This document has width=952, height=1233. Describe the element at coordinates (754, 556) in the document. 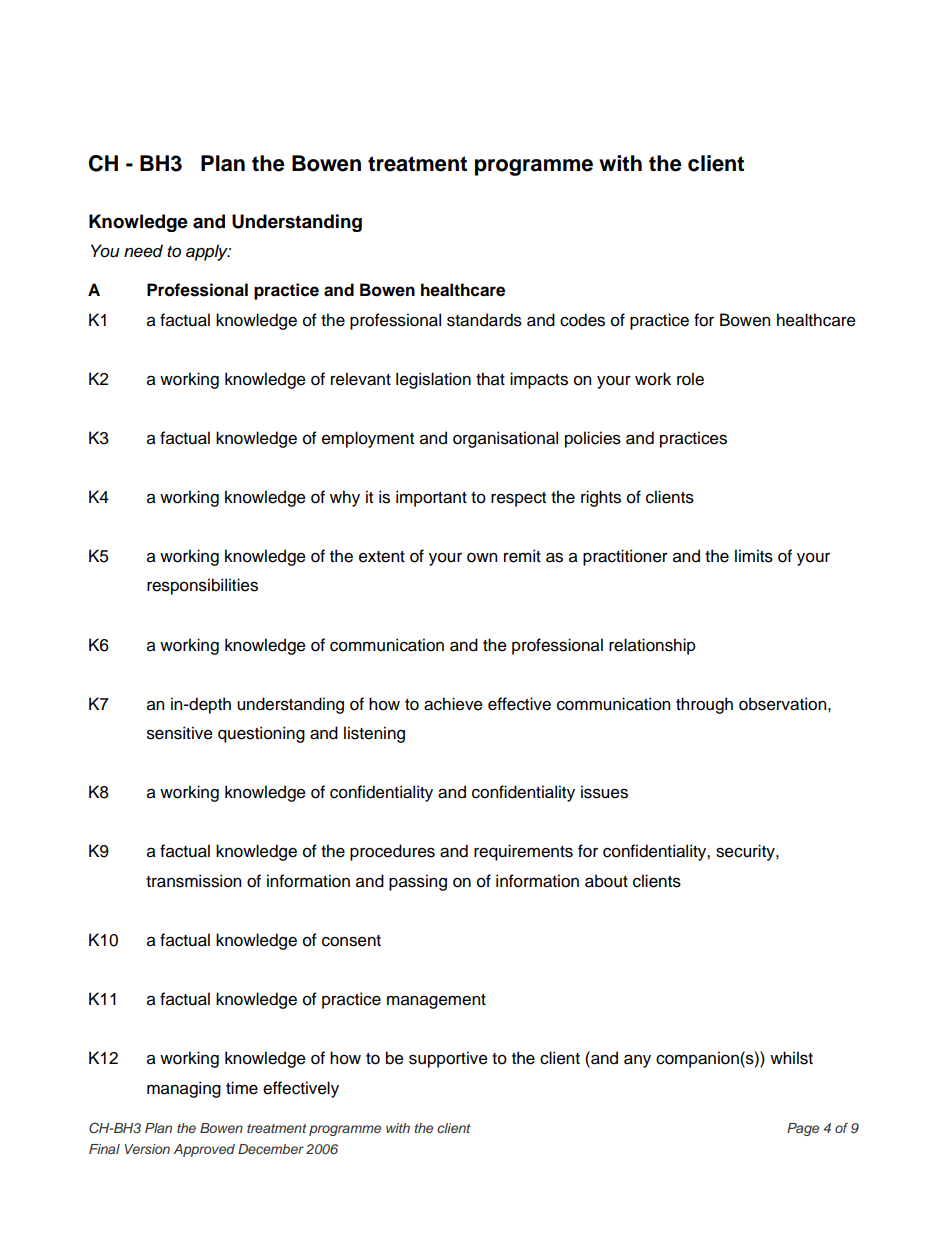

I see `limits` at that location.
